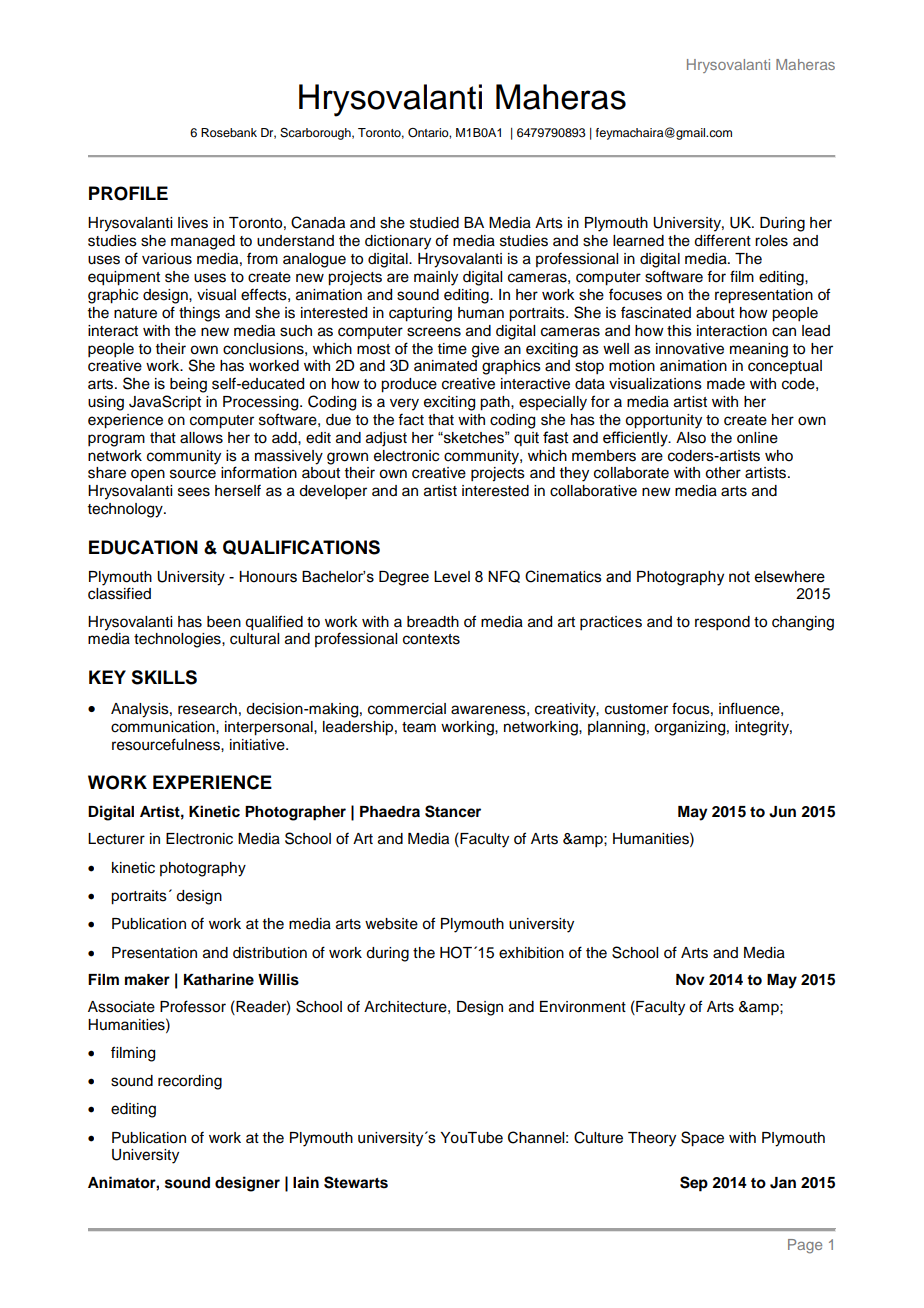  I want to click on different, so click(722, 240).
